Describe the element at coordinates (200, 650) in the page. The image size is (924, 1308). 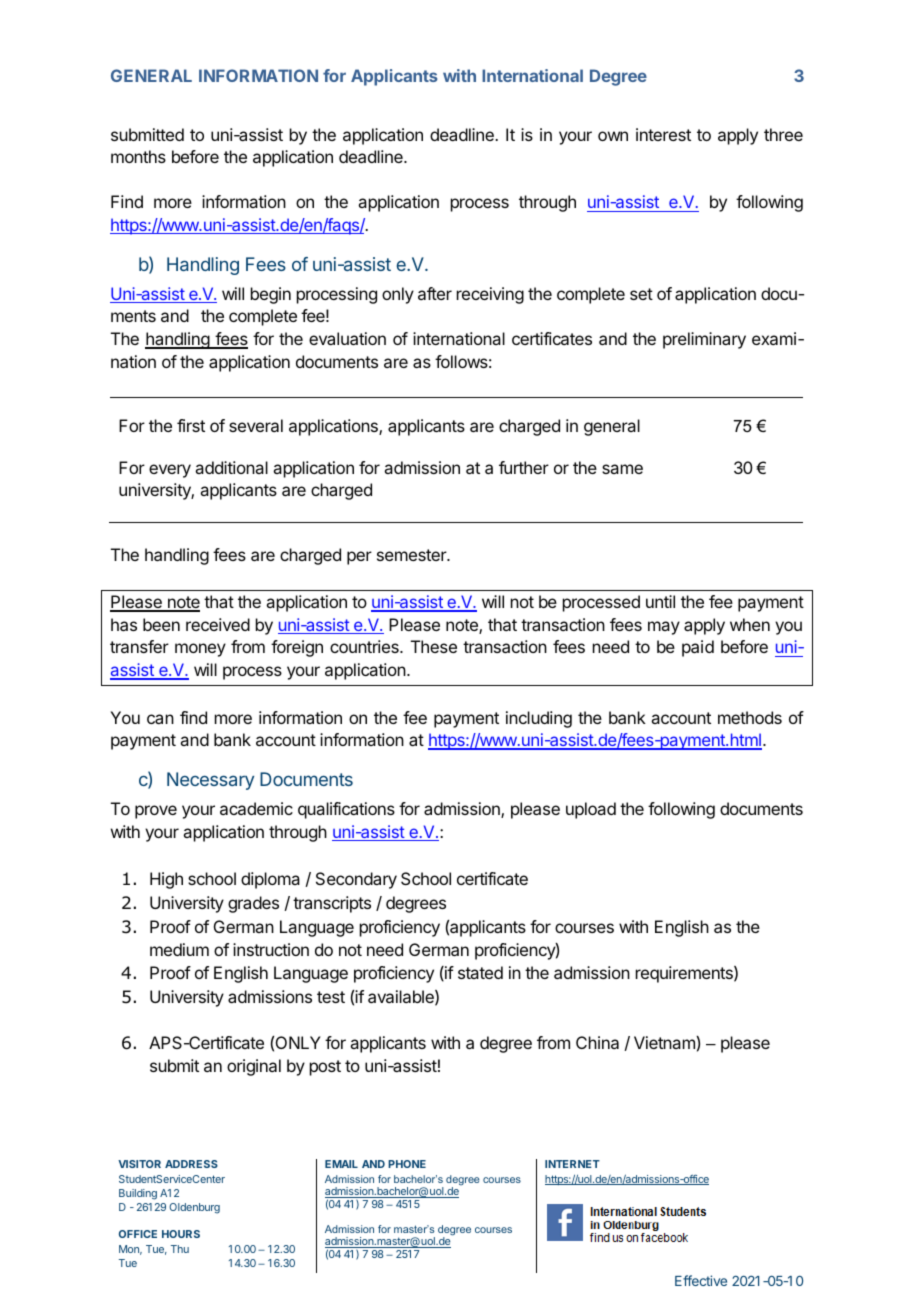
I see `money` at that location.
